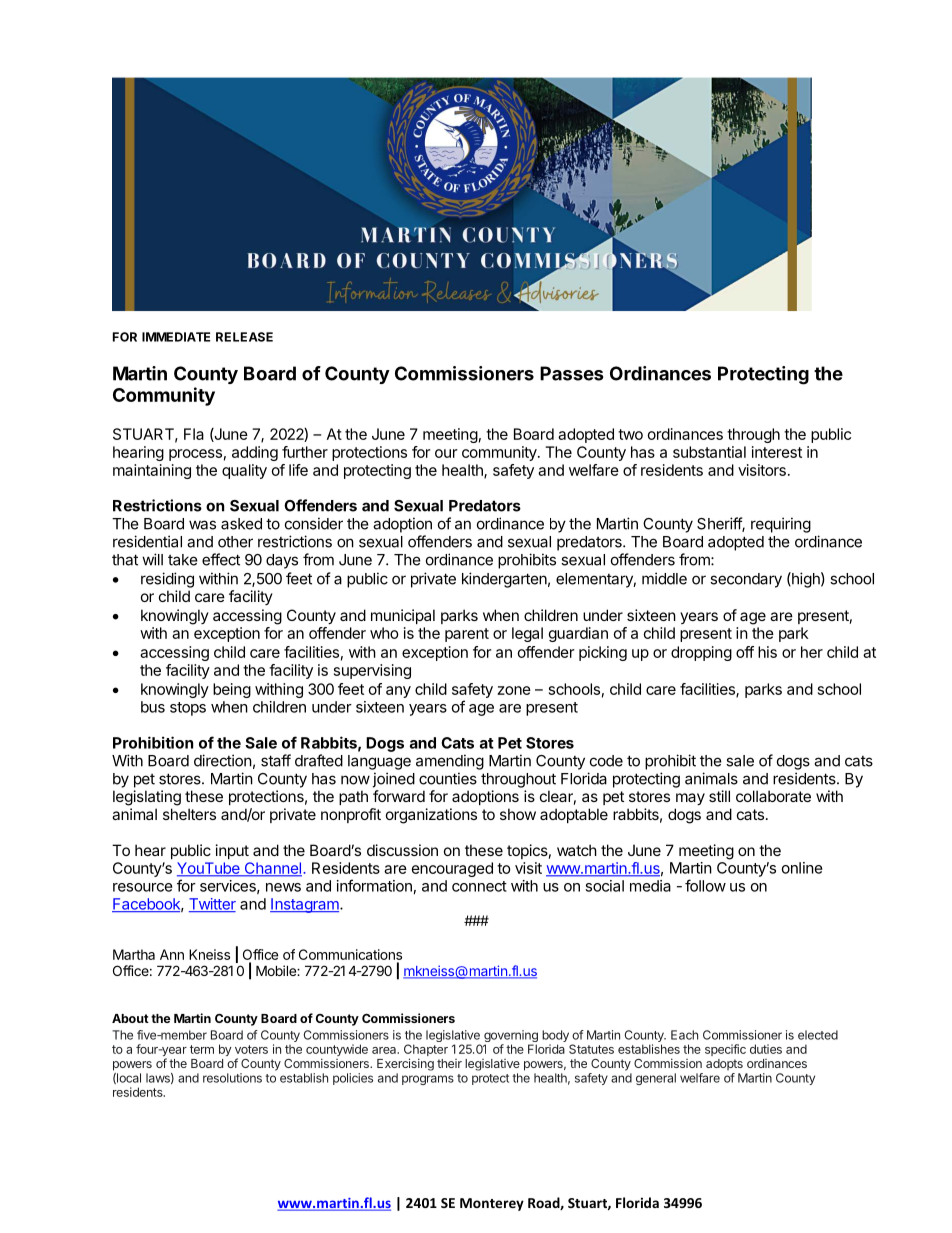 The height and width of the document is (1233, 952). I want to click on resolutions, so click(232, 1078).
